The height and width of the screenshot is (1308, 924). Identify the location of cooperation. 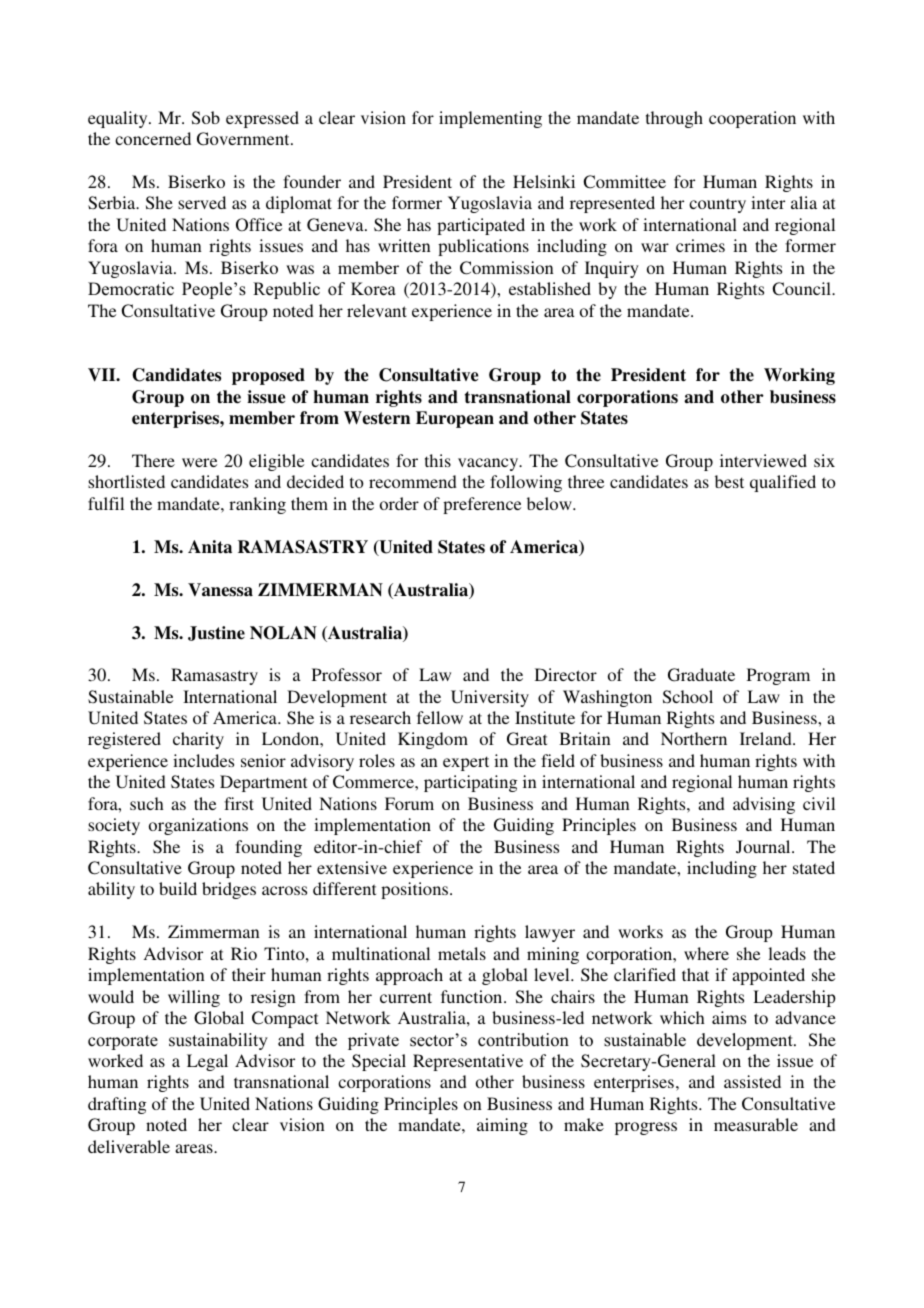
(752, 119).
